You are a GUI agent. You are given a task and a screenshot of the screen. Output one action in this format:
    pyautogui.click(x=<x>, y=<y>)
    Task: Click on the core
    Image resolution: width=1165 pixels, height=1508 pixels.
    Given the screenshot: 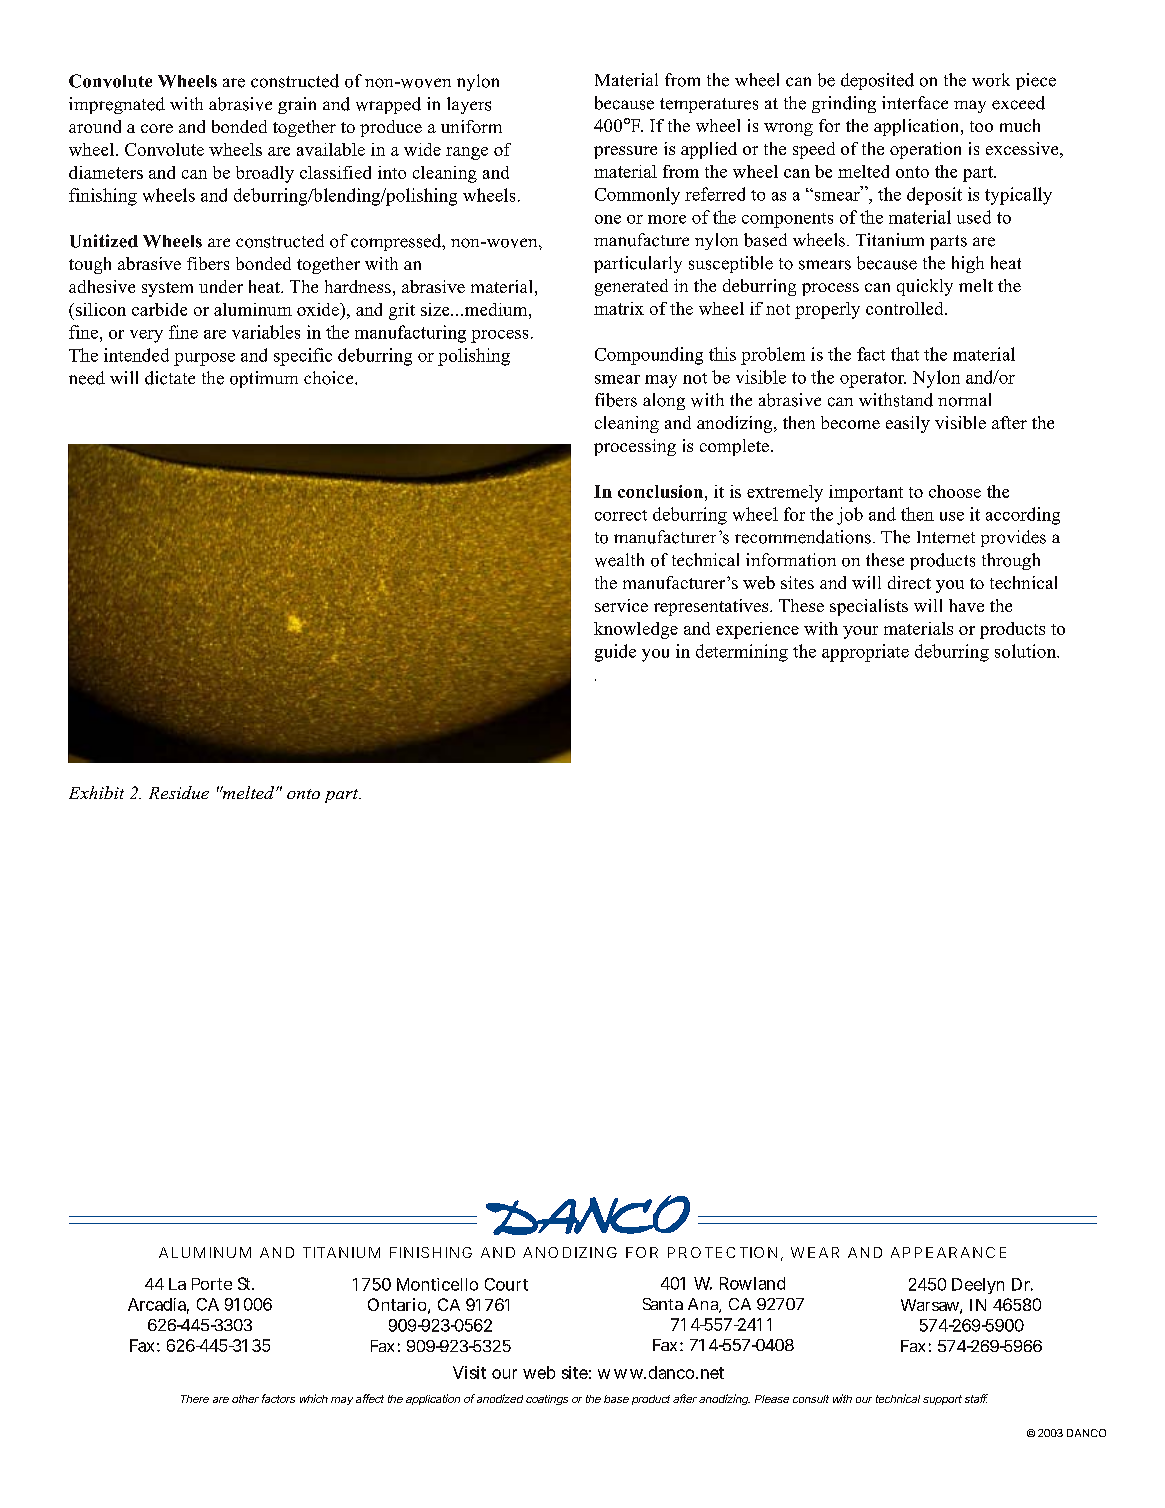 What is the action you would take?
    pyautogui.click(x=157, y=128)
